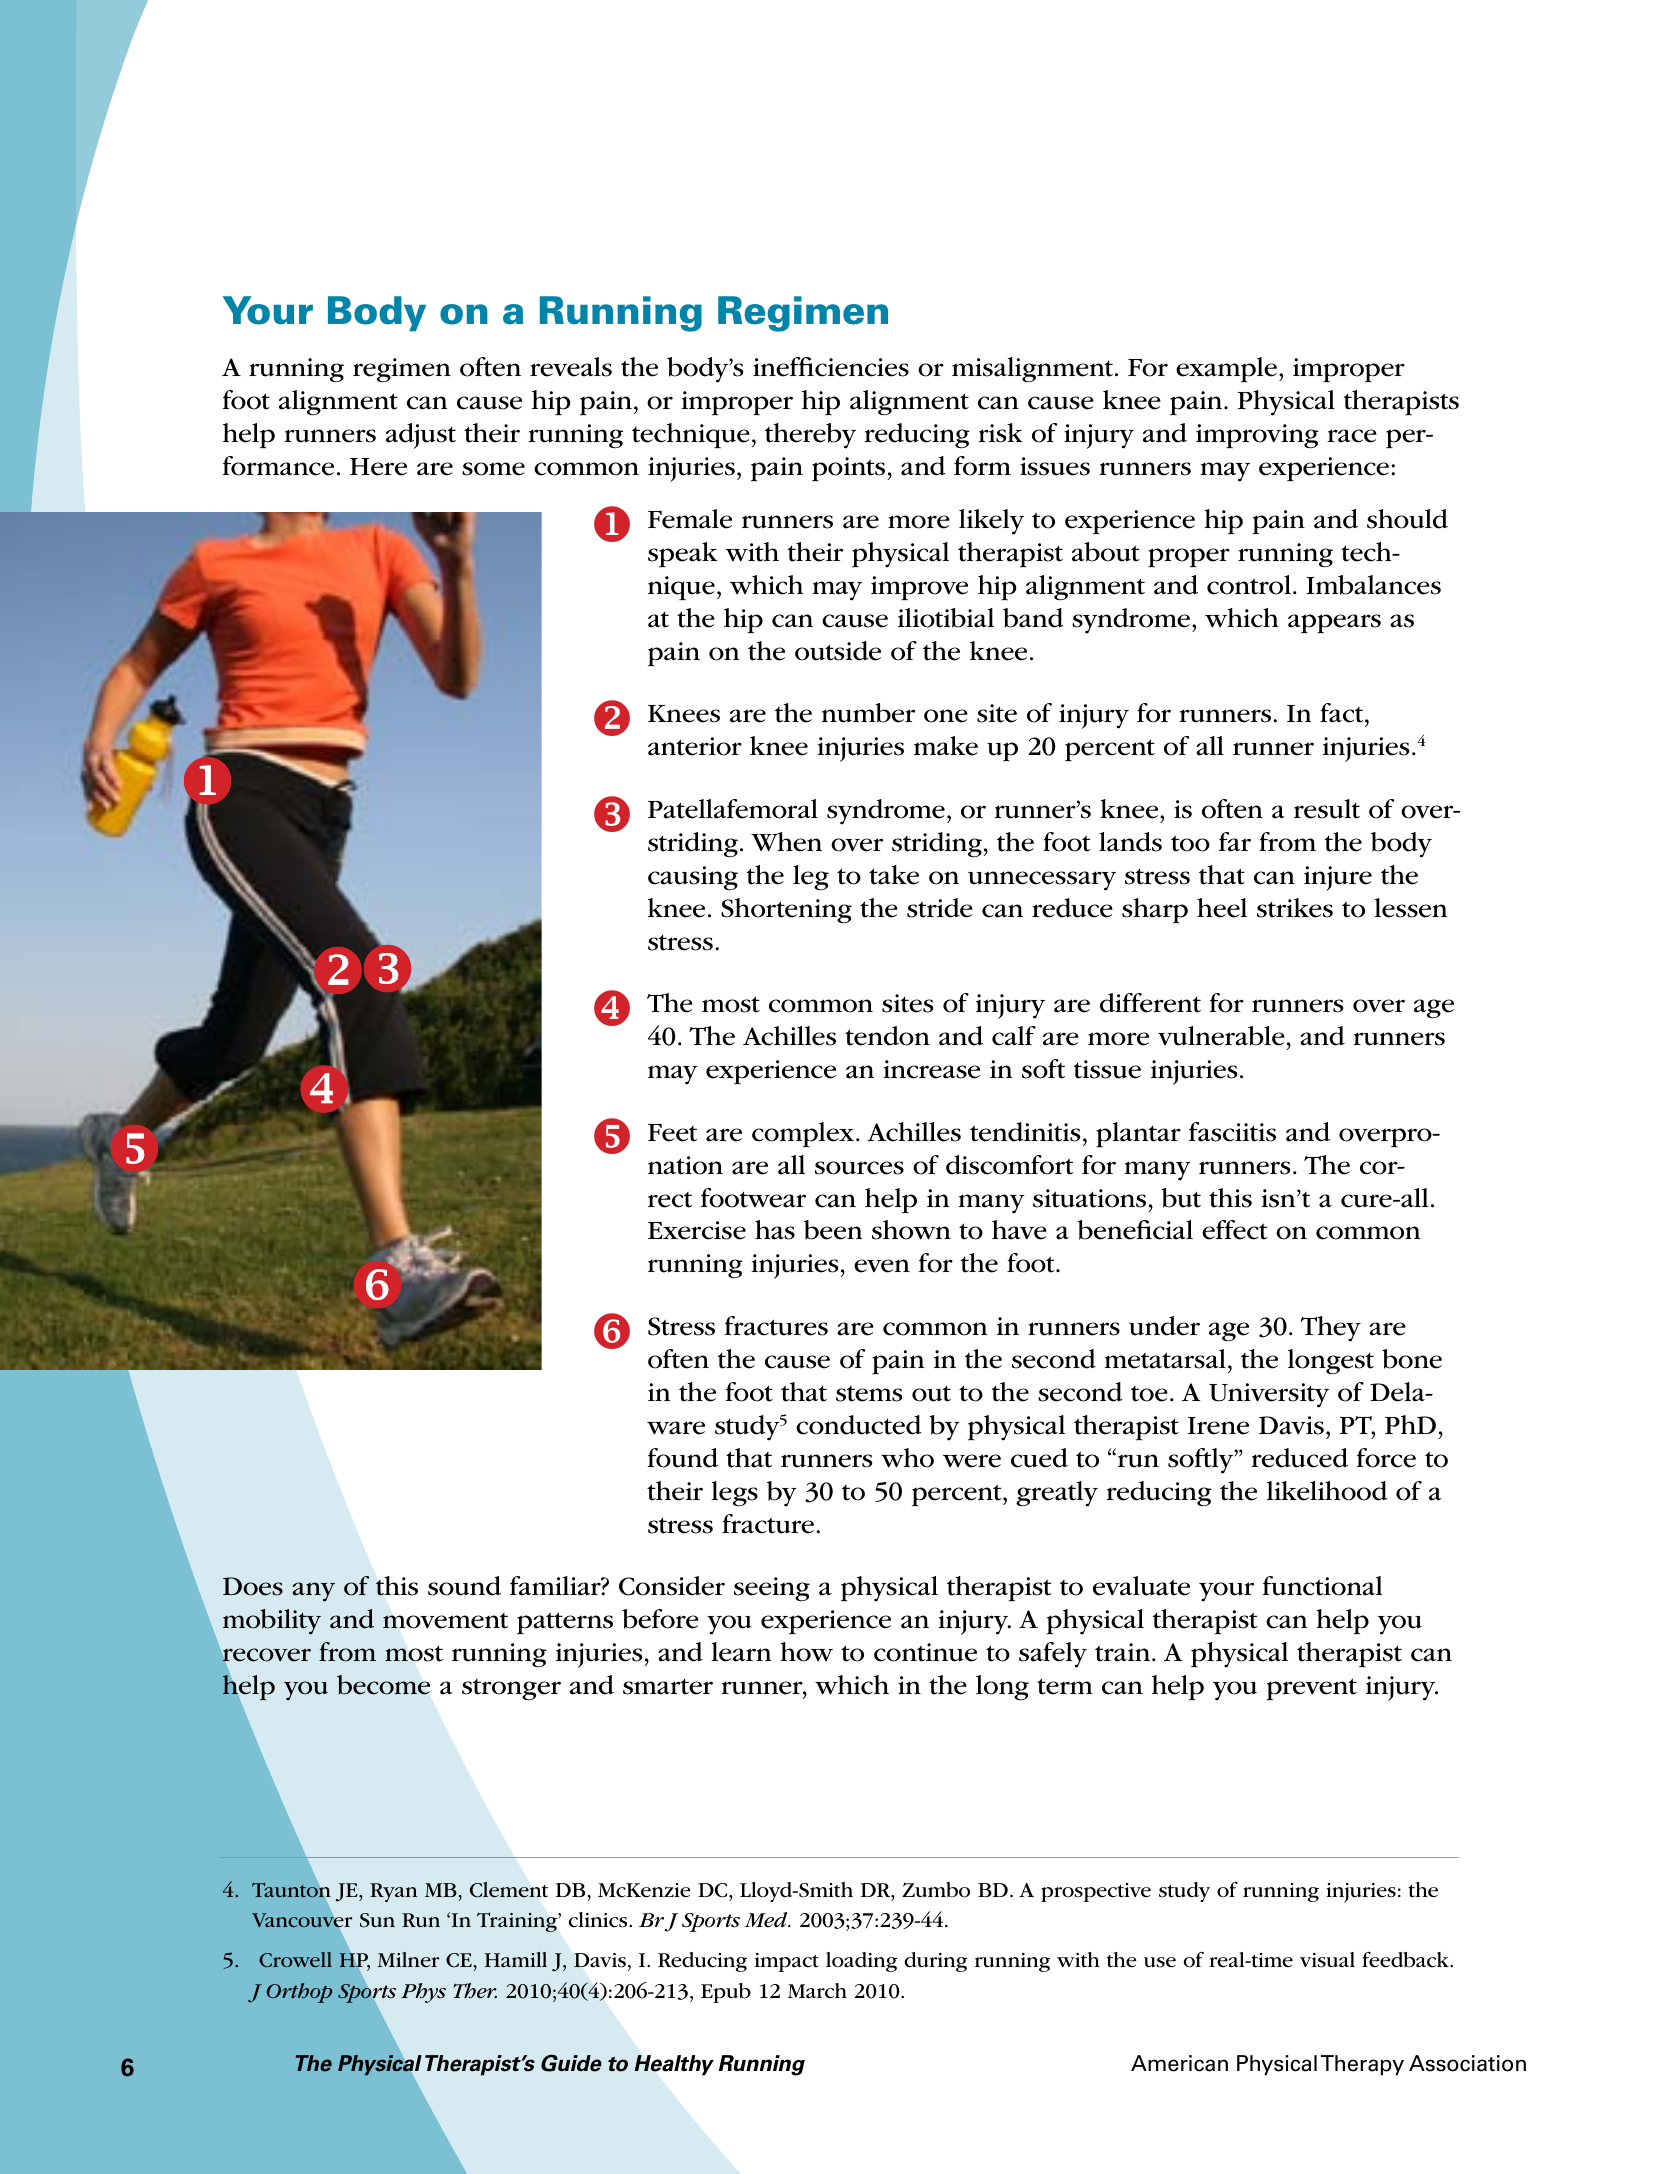 This screenshot has height=2174, width=1680. Describe the element at coordinates (383, 1685) in the screenshot. I see `become` at that location.
